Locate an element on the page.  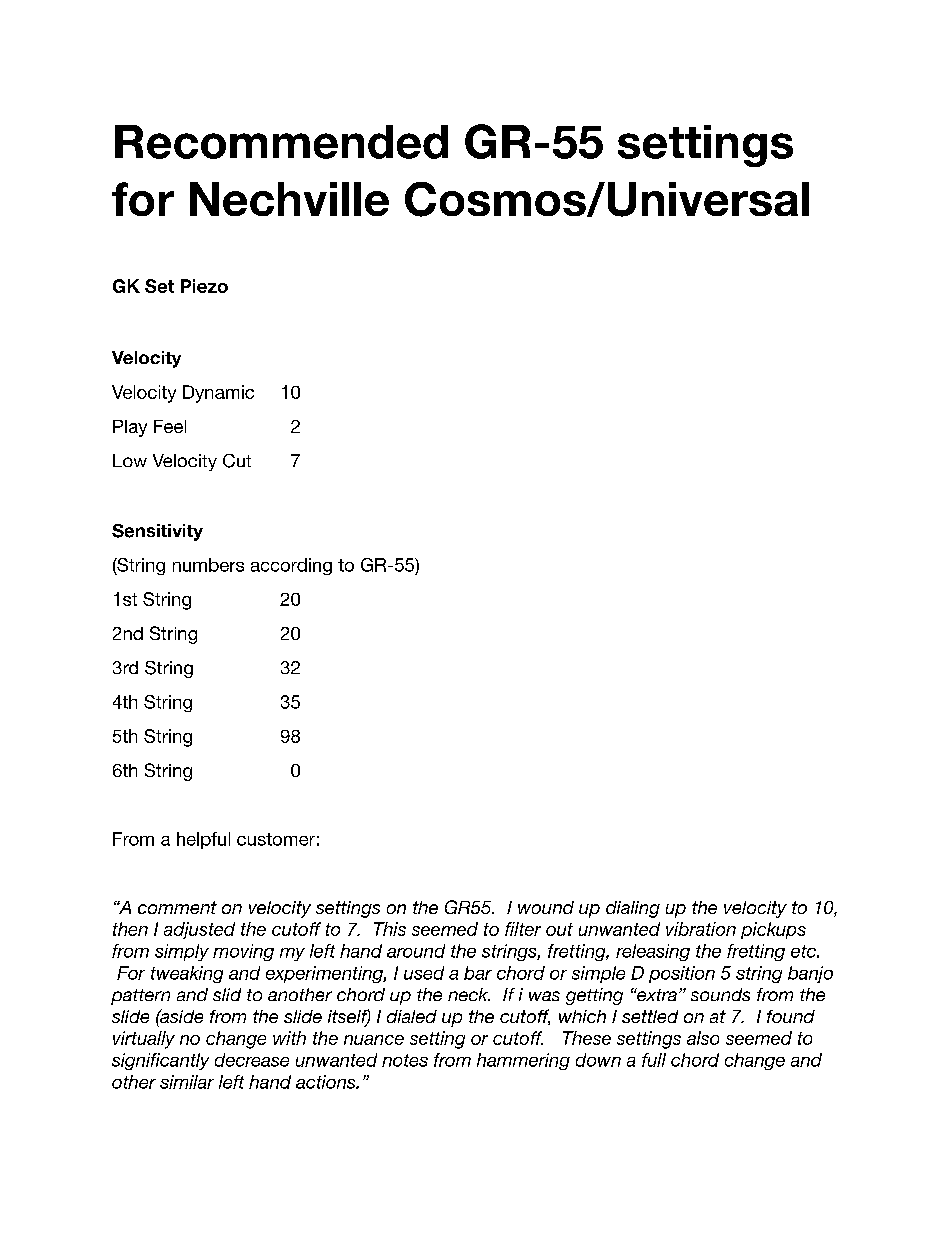
helpful is located at coordinates (203, 840).
